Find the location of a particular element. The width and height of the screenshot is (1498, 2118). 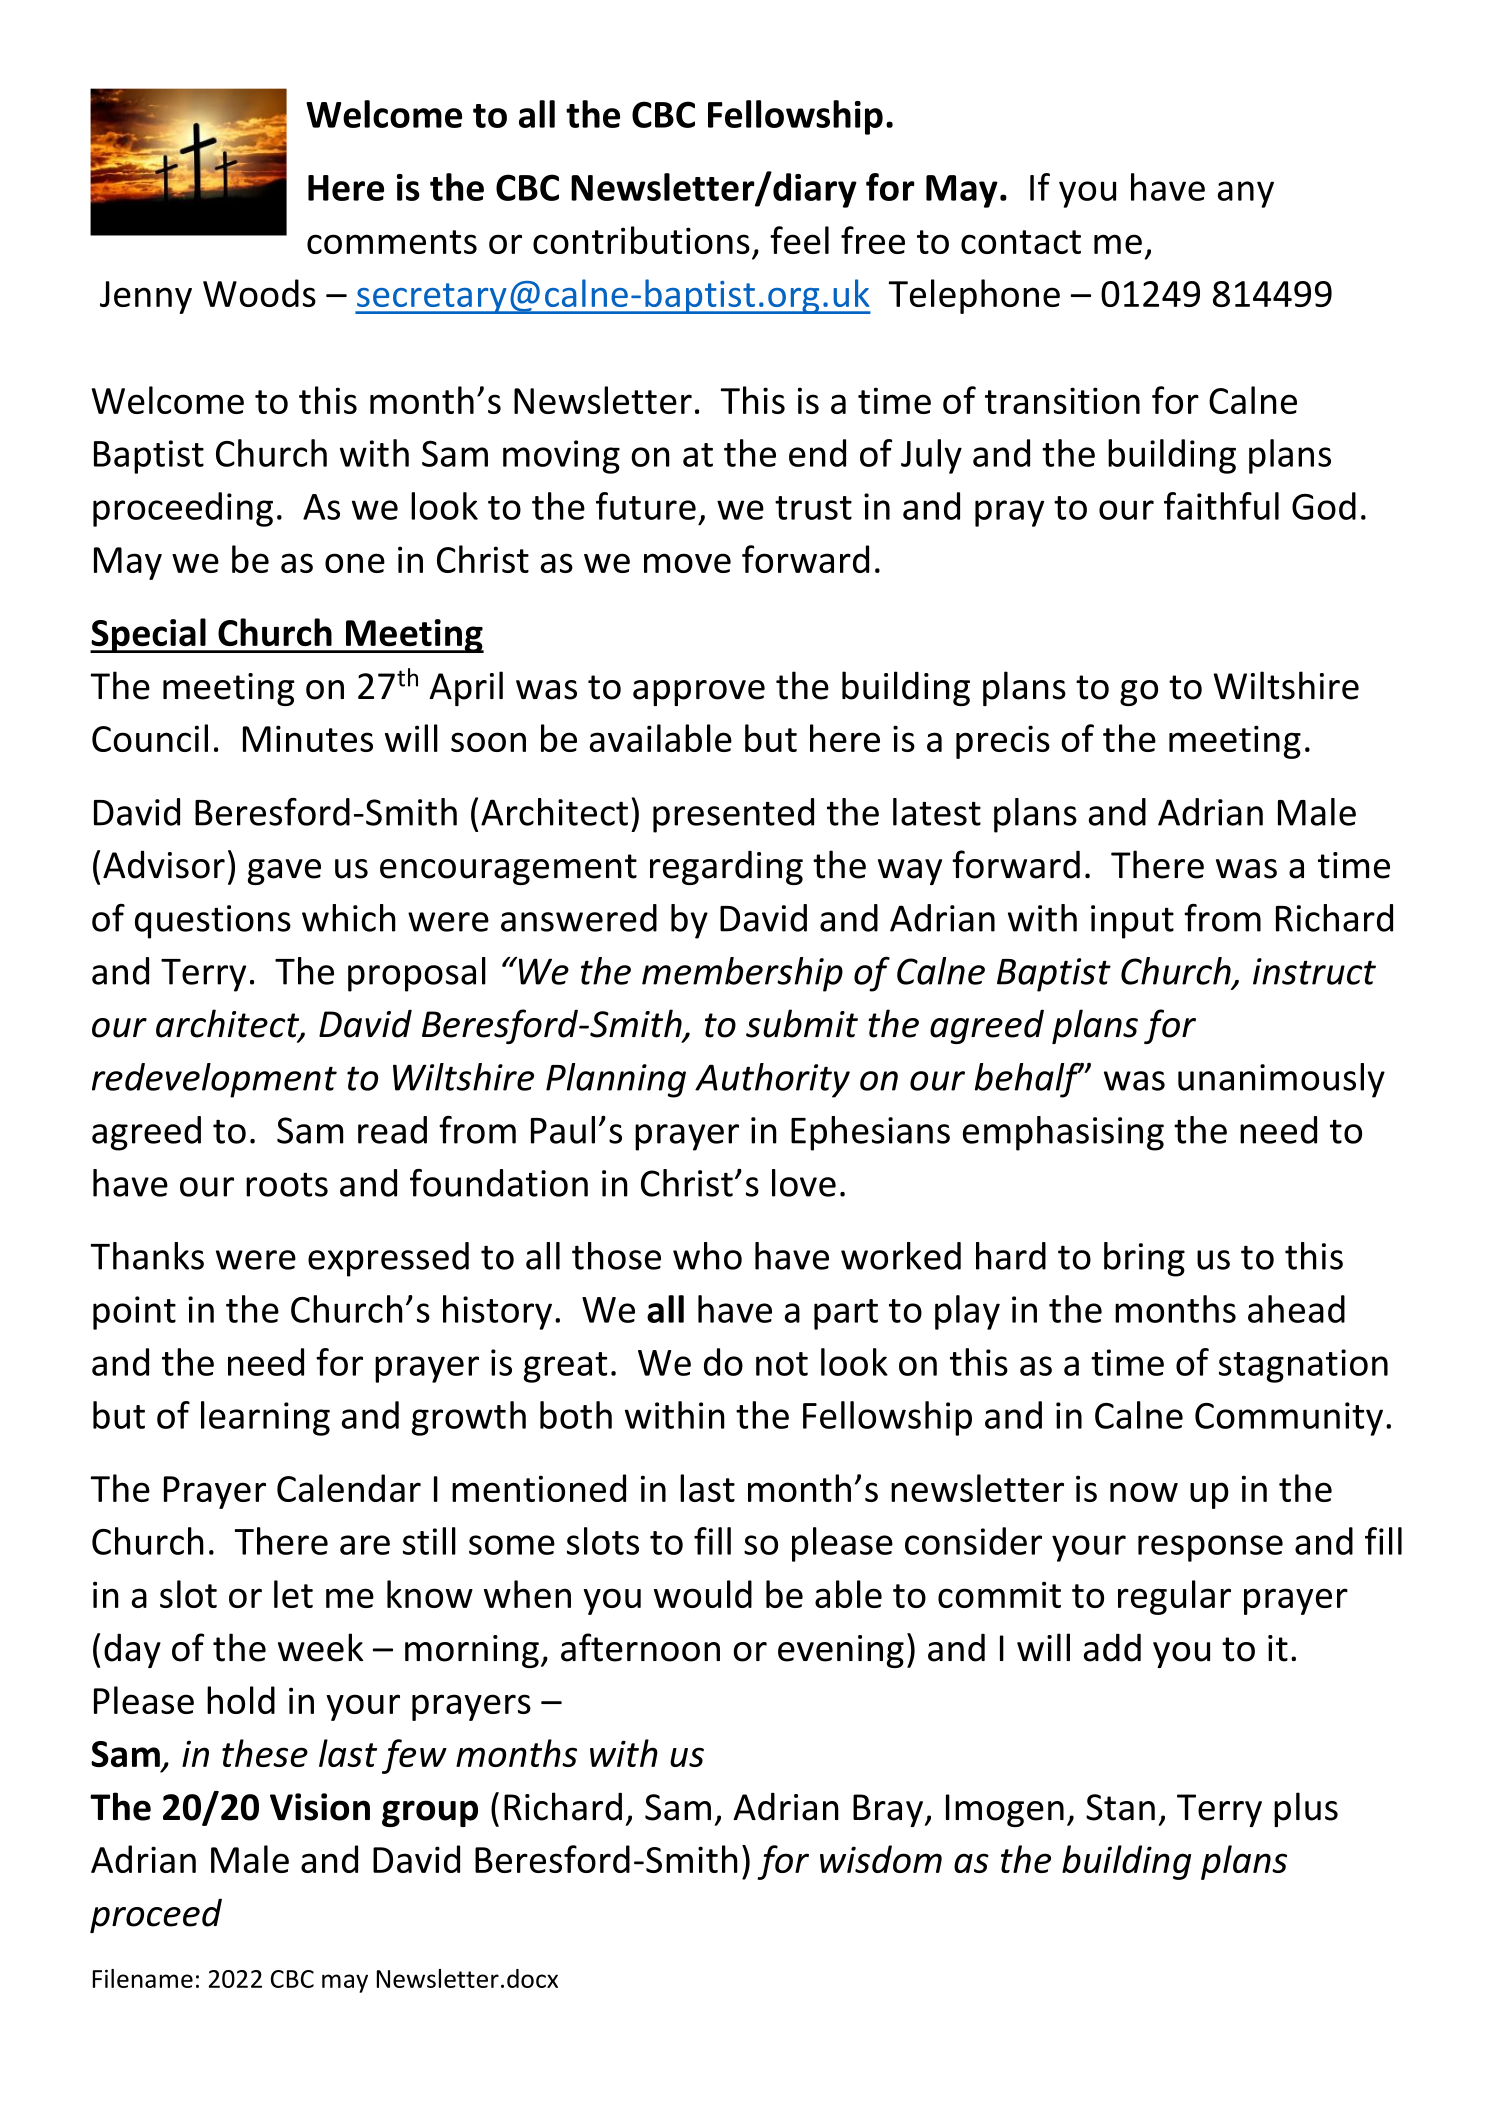

not is located at coordinates (782, 1364).
